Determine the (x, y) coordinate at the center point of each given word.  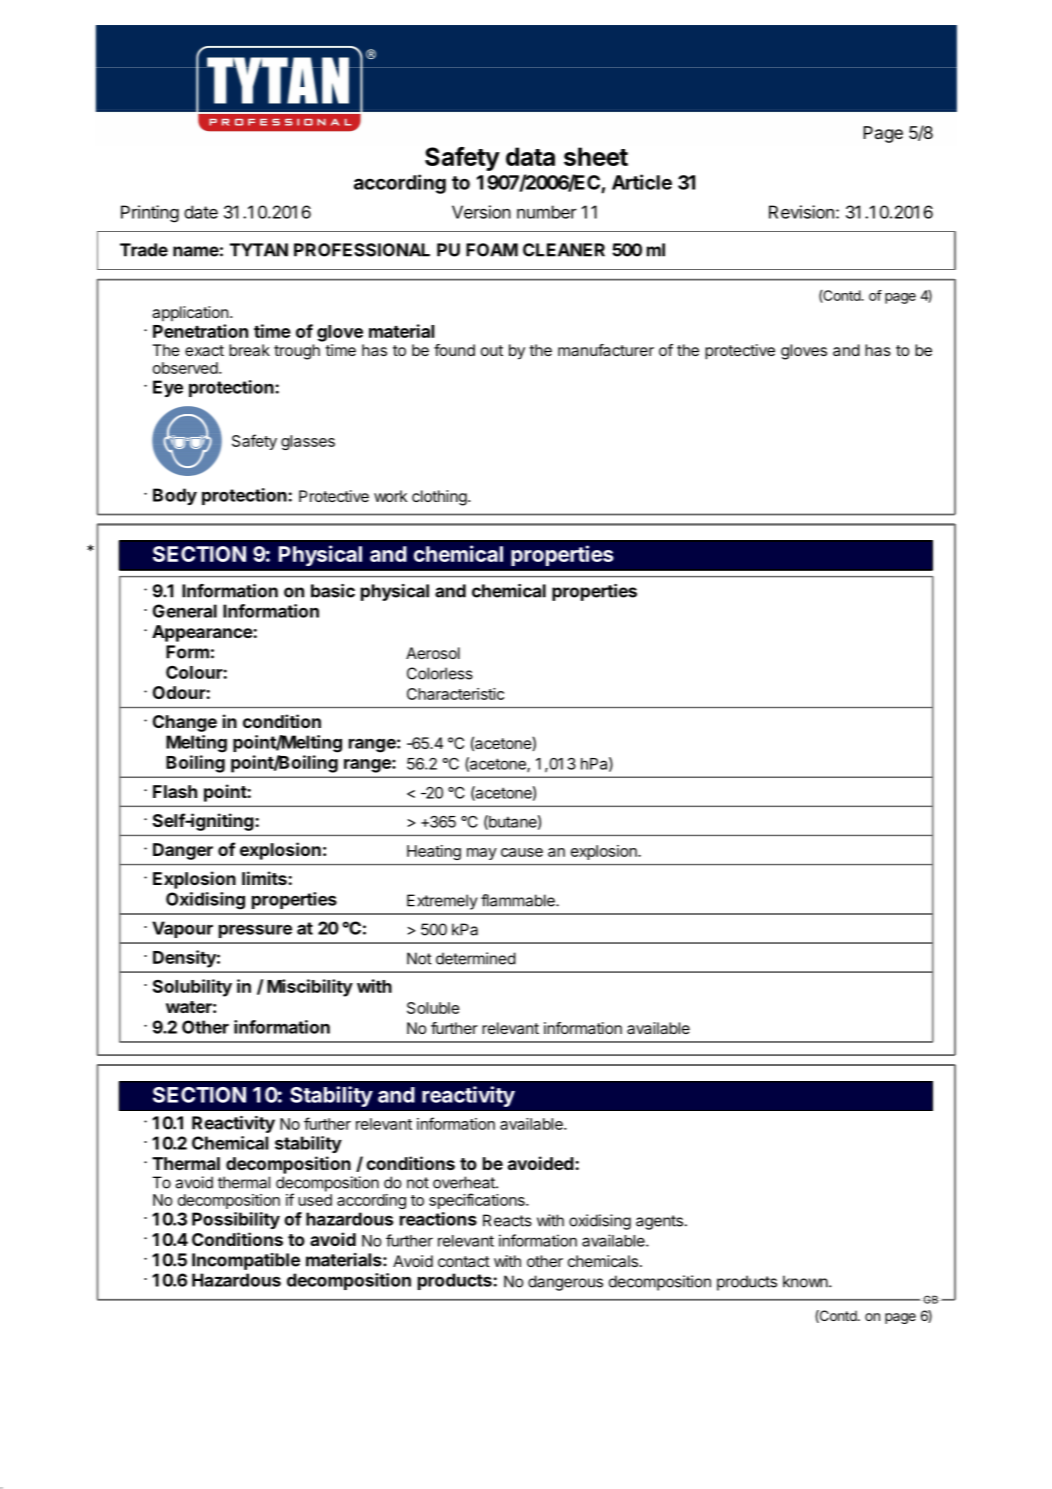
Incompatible (246, 1261)
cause (522, 852)
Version (481, 212)
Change (185, 723)
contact (464, 1261)
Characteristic (455, 694)
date (201, 212)
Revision (801, 212)
